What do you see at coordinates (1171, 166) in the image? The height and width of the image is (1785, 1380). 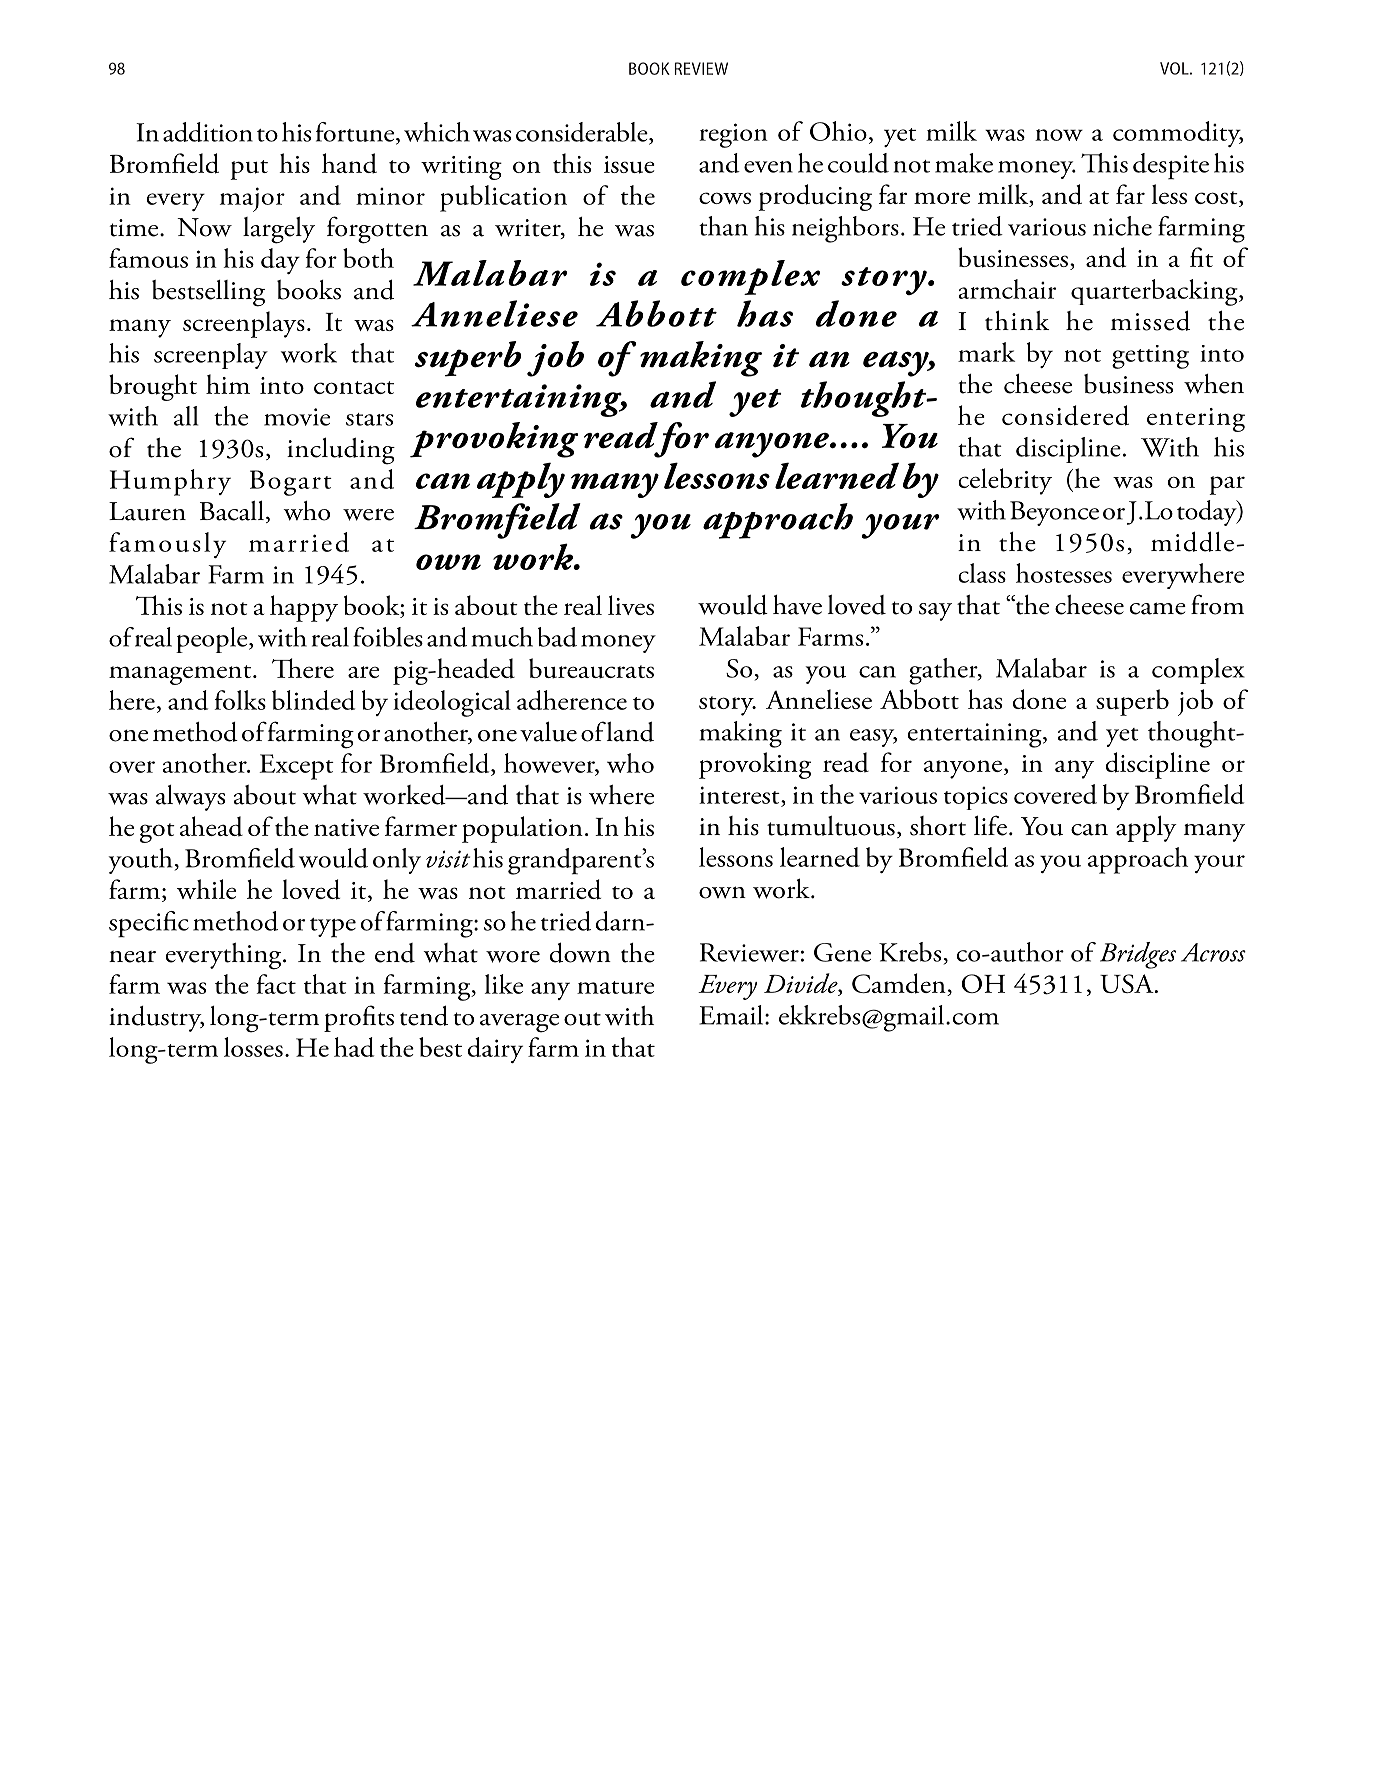 I see `despite` at bounding box center [1171, 166].
